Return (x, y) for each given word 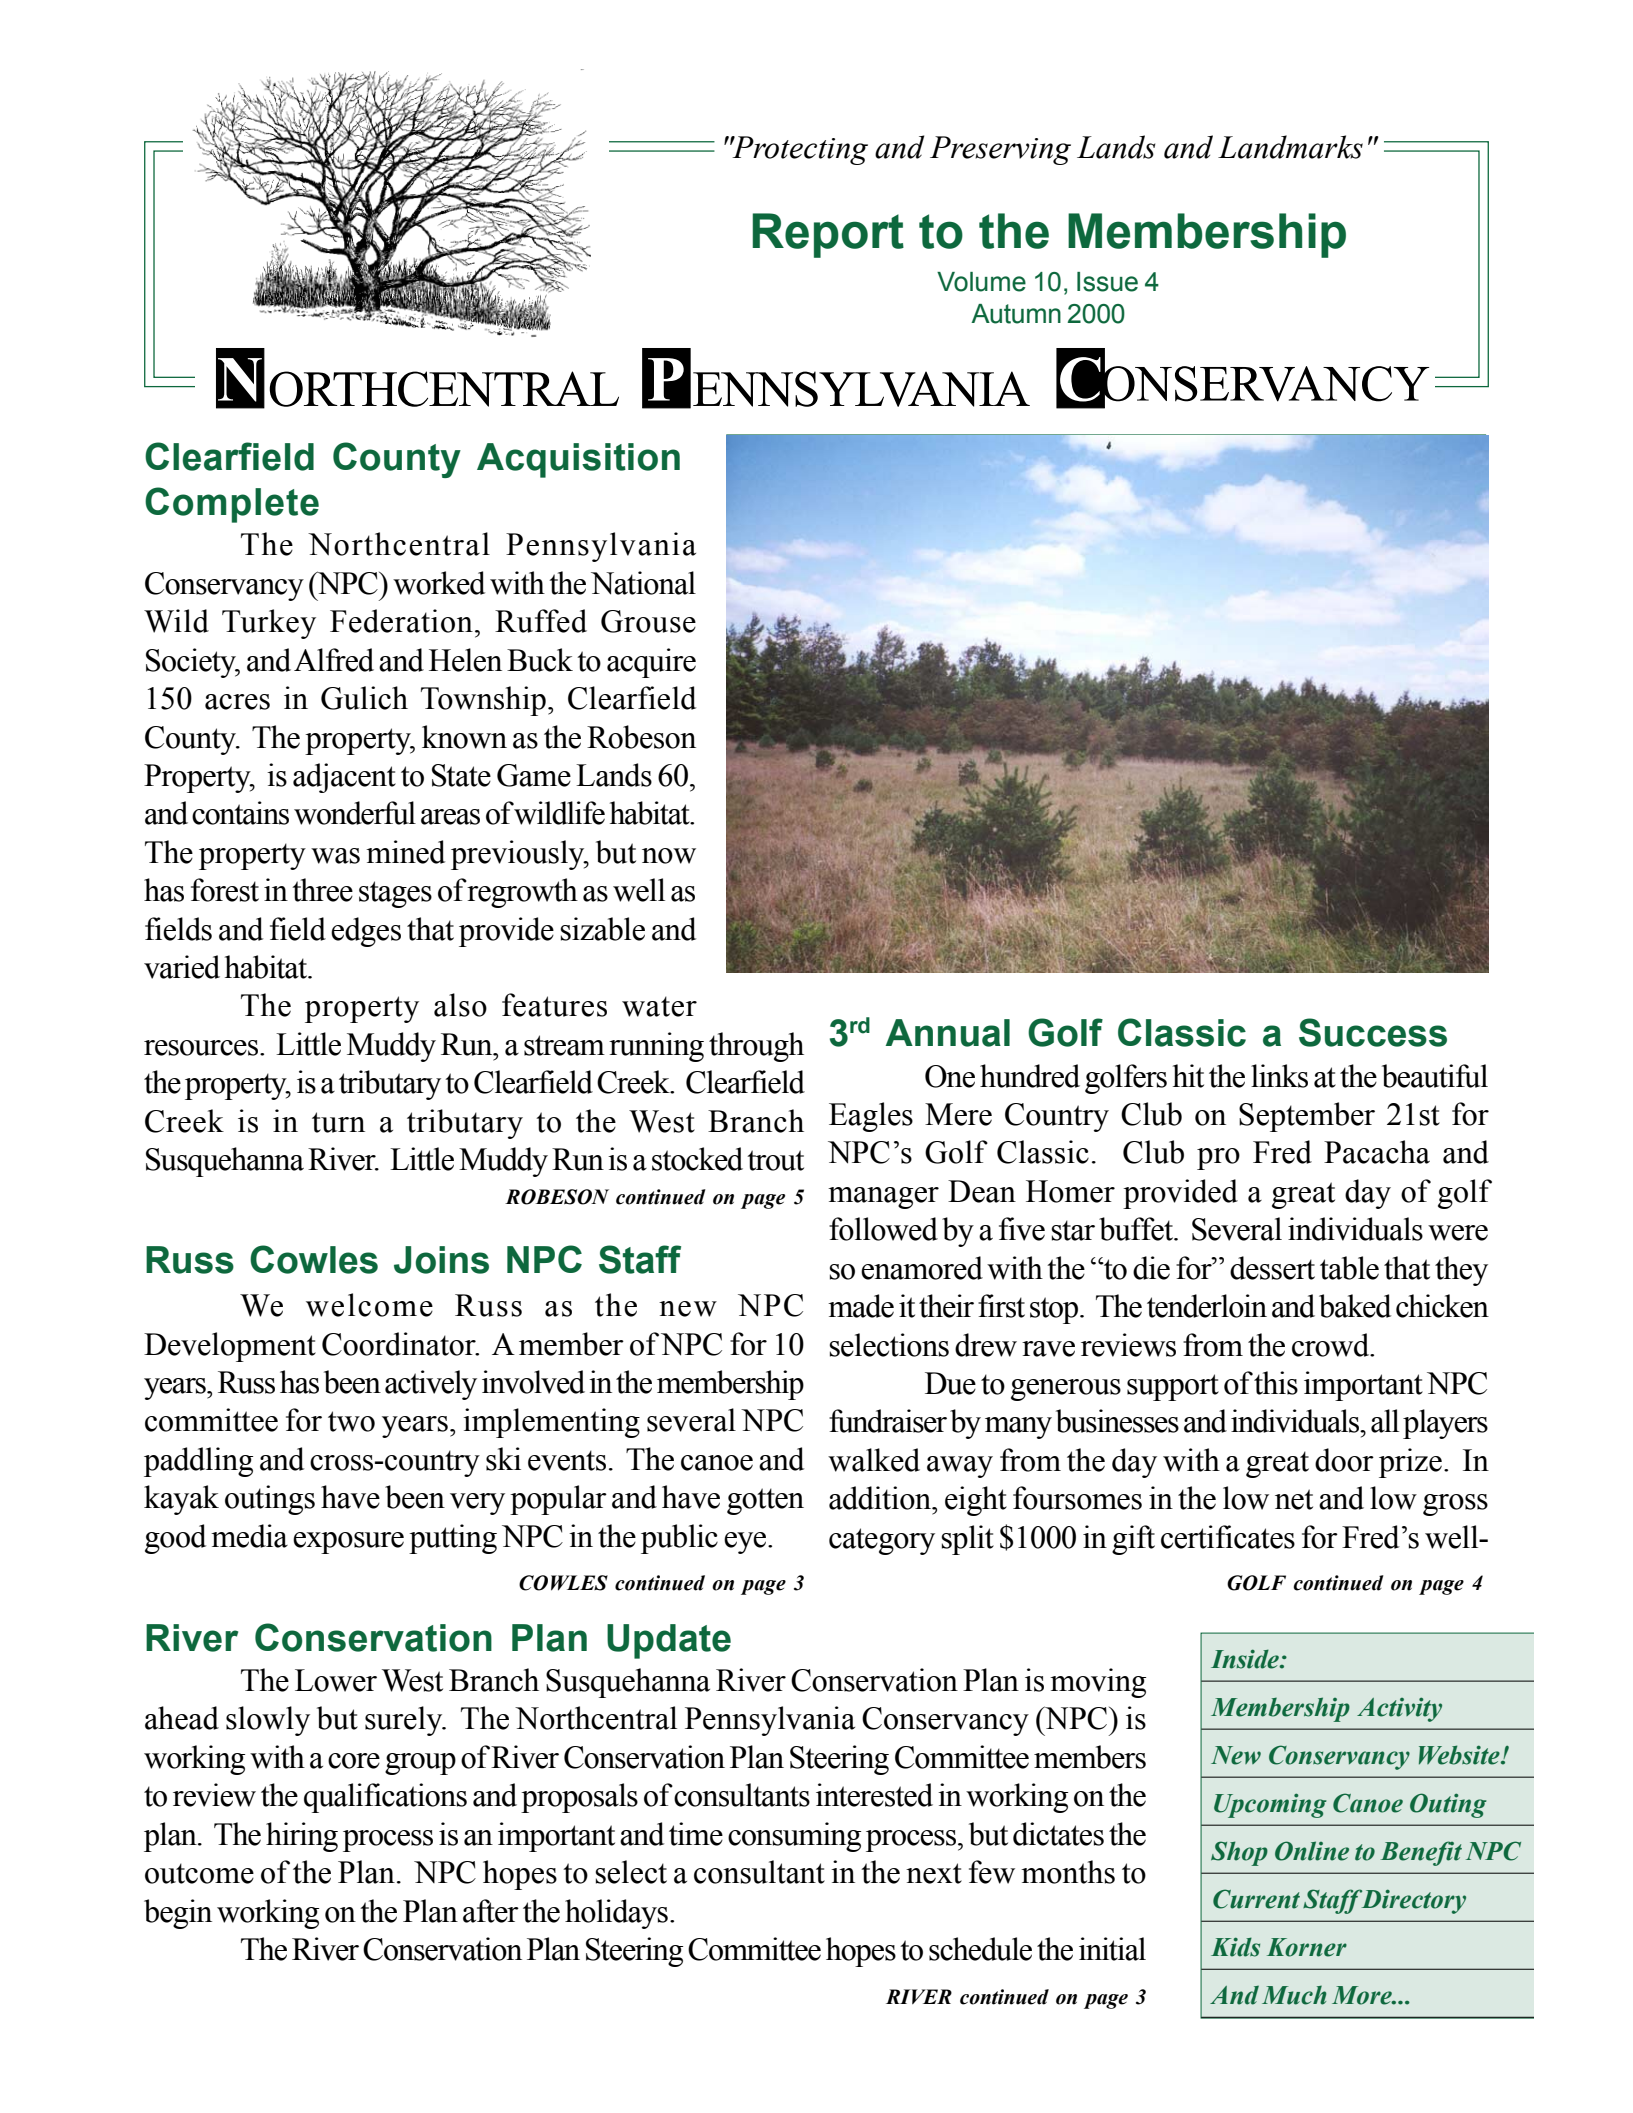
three (322, 890)
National (643, 583)
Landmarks (1290, 147)
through (756, 1047)
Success (1373, 1032)
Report (828, 235)
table (1349, 1268)
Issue (1107, 282)
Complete (232, 505)
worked (439, 583)
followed (883, 1229)
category (882, 1541)
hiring (302, 1837)
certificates (1228, 1537)
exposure (348, 1543)
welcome (369, 1305)
